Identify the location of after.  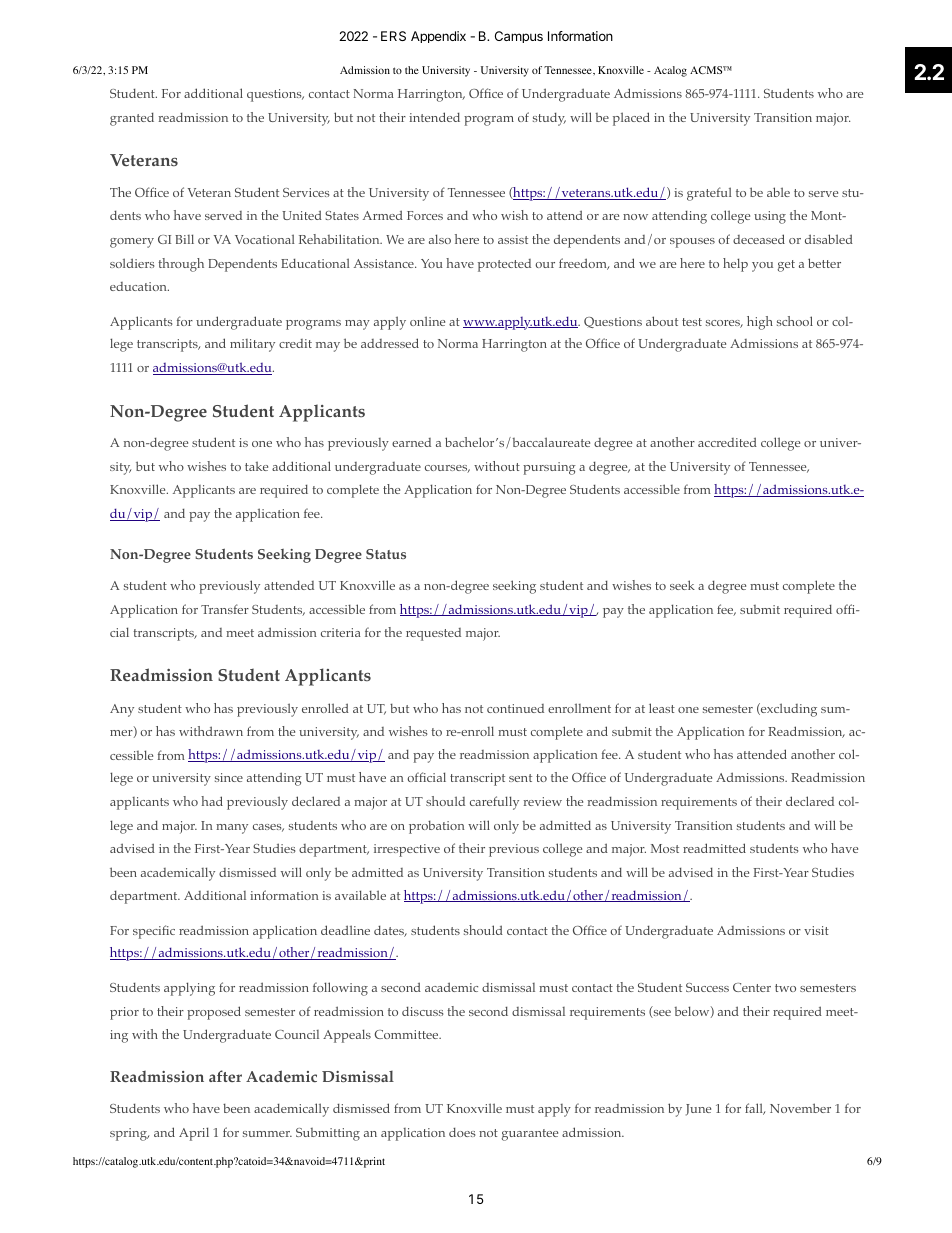
(225, 1076).
